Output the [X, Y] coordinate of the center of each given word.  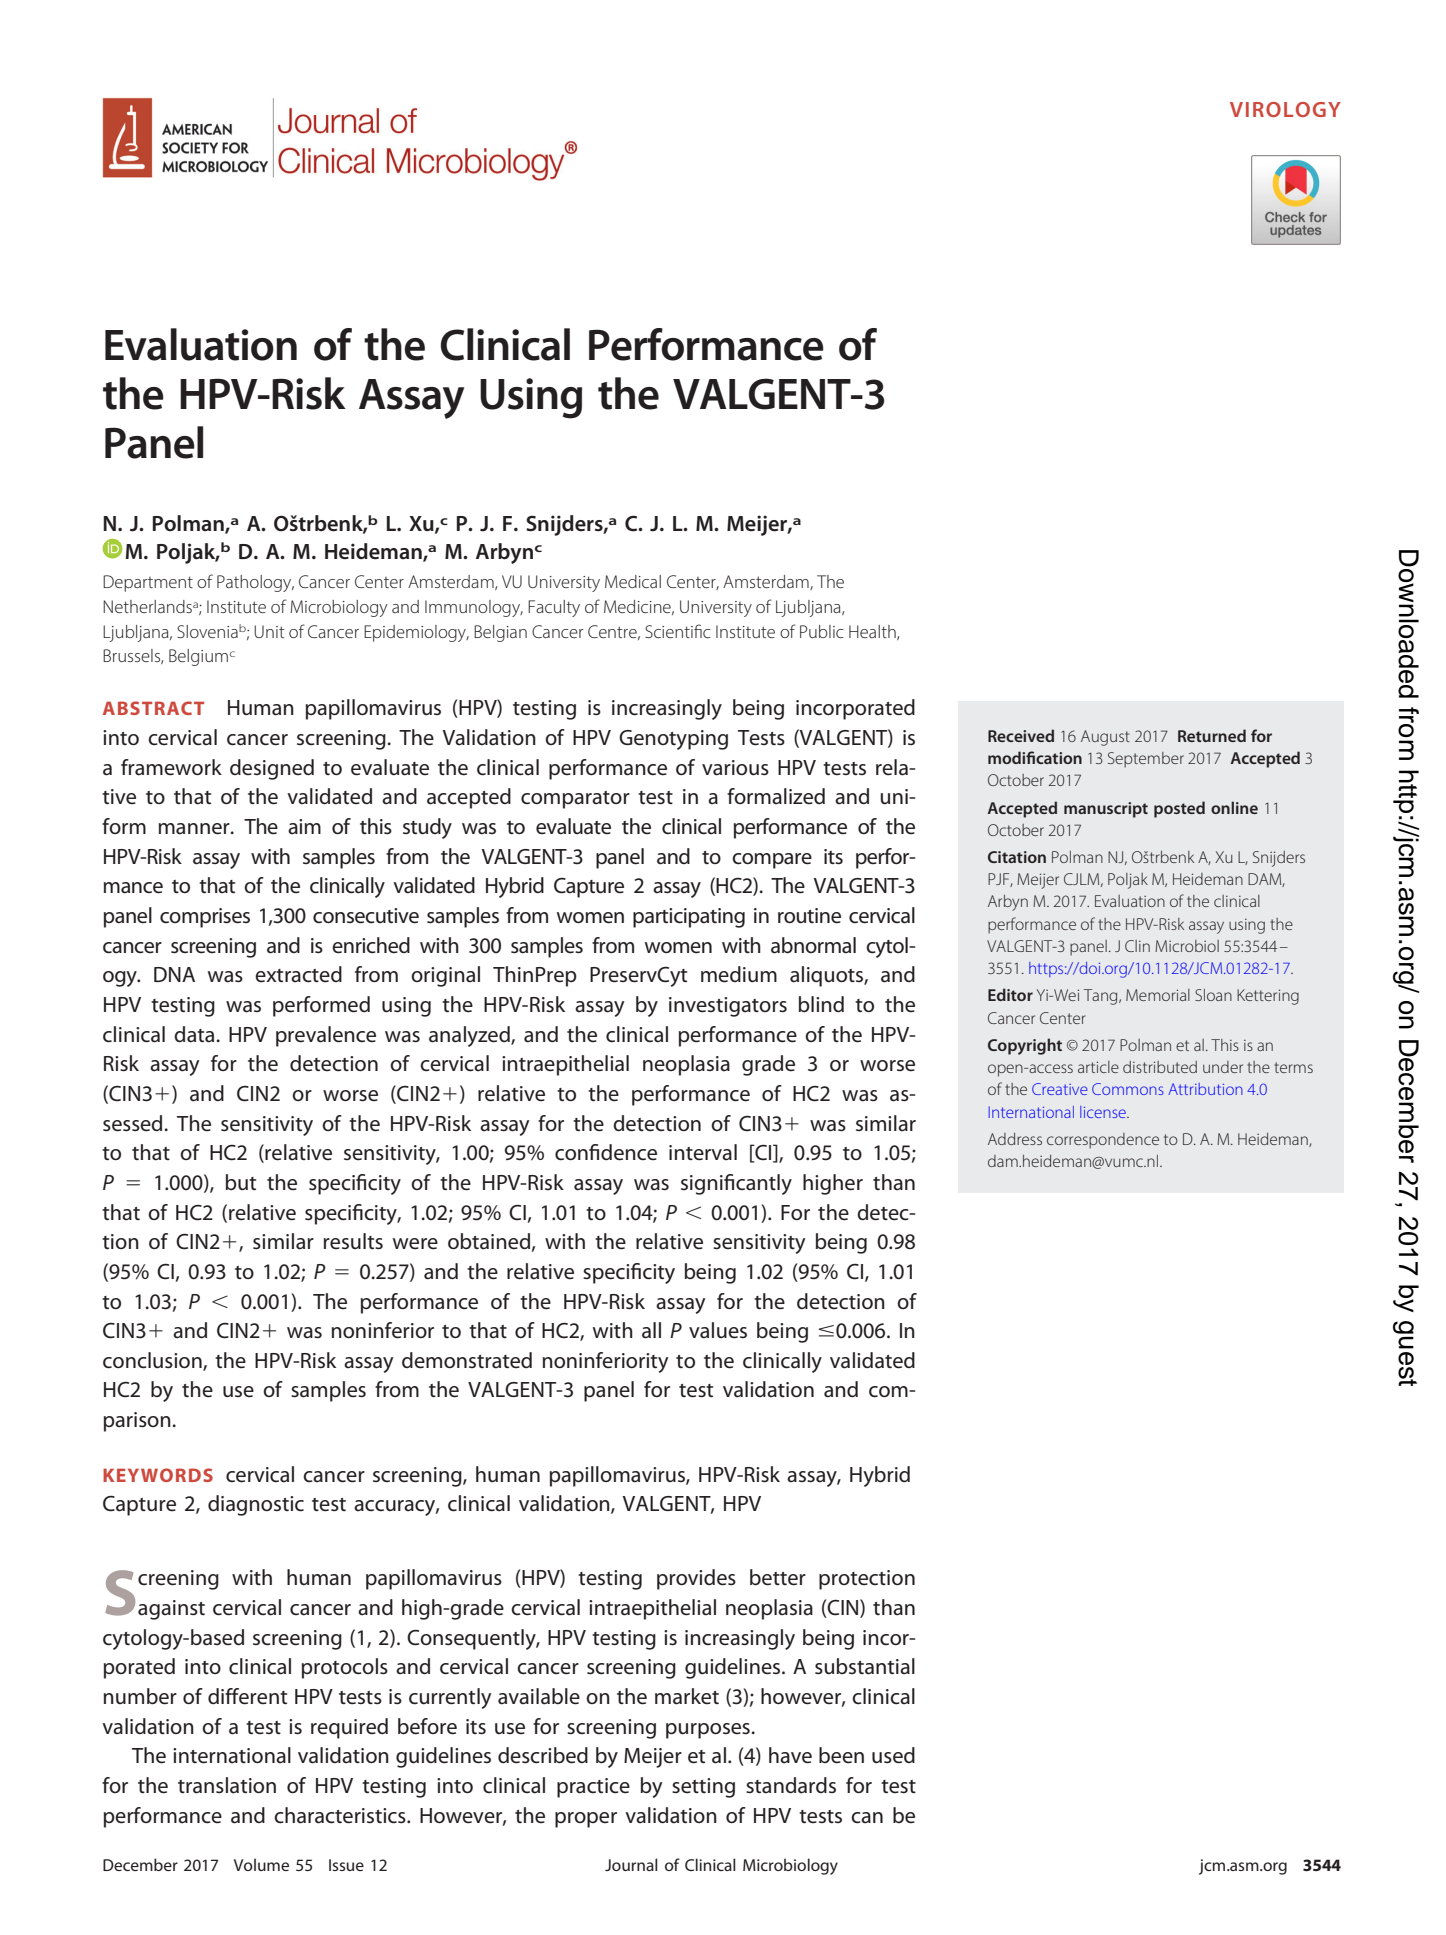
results [353, 1241]
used [893, 1755]
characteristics [341, 1815]
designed [272, 769]
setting [703, 1788]
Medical [633, 581]
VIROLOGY [1285, 109]
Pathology [255, 583]
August [1105, 738]
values [718, 1330]
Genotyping [673, 740]
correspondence [1103, 1141]
